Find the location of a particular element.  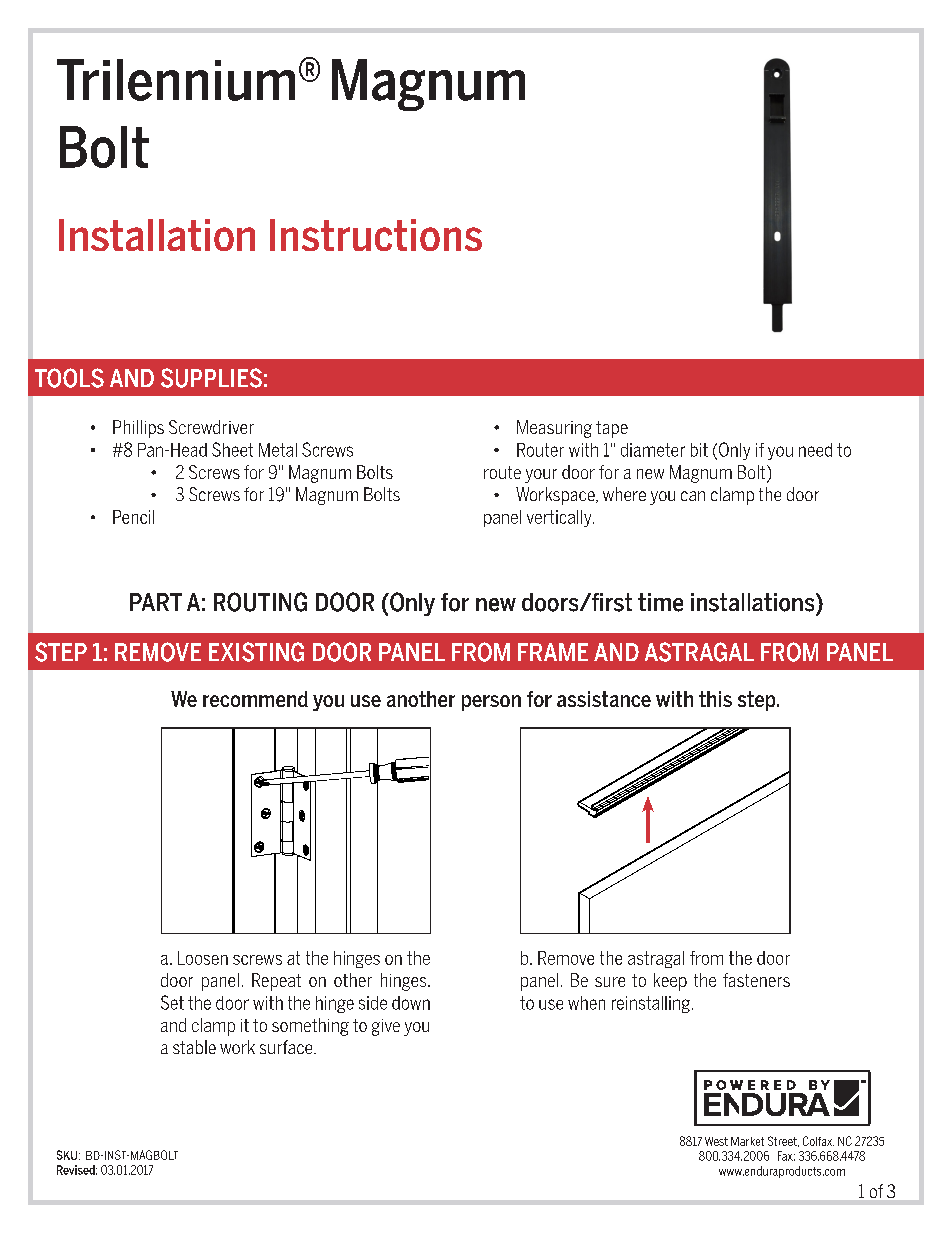

PART is located at coordinates (156, 602).
